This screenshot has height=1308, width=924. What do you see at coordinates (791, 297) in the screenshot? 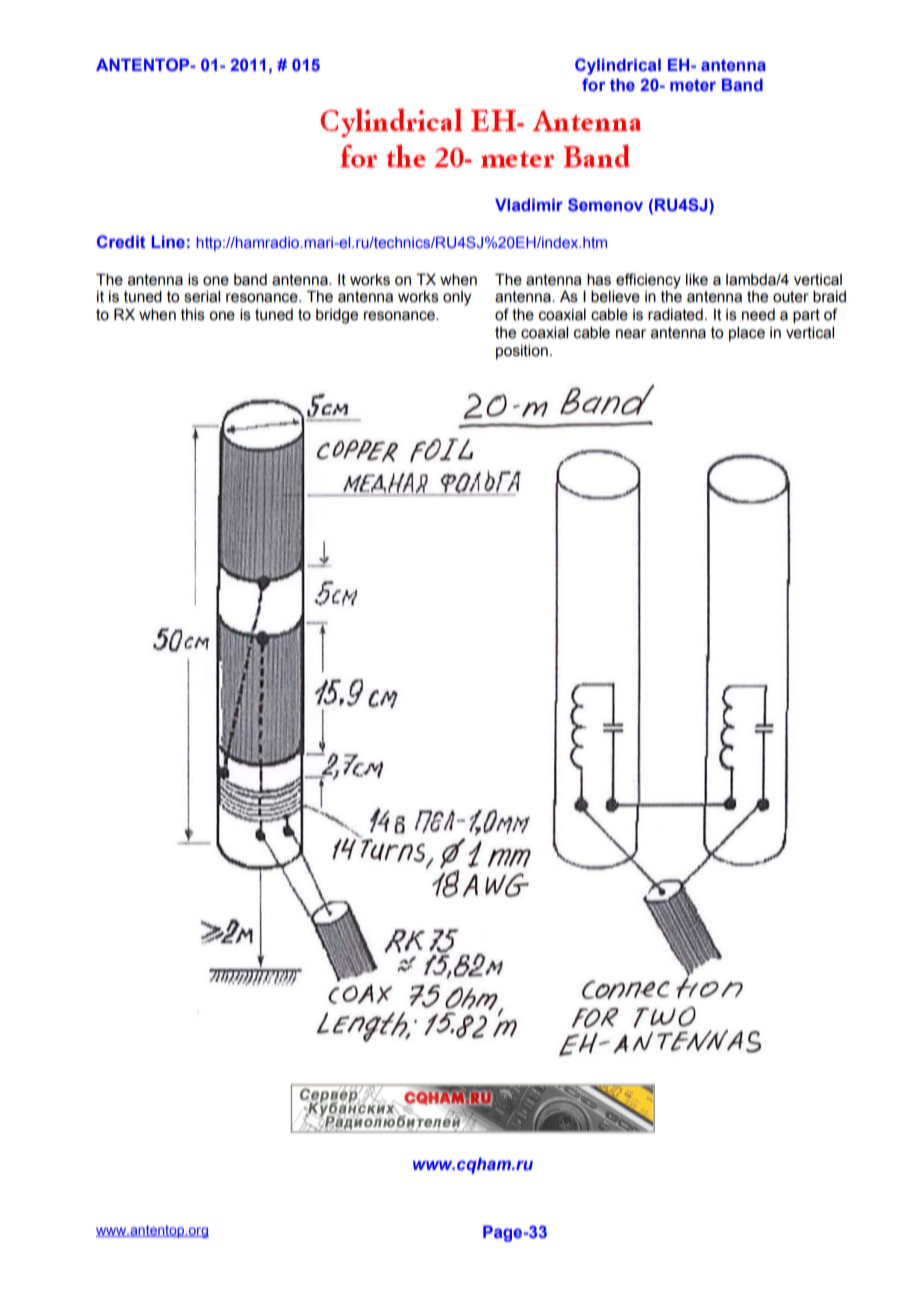
I see `outer` at bounding box center [791, 297].
